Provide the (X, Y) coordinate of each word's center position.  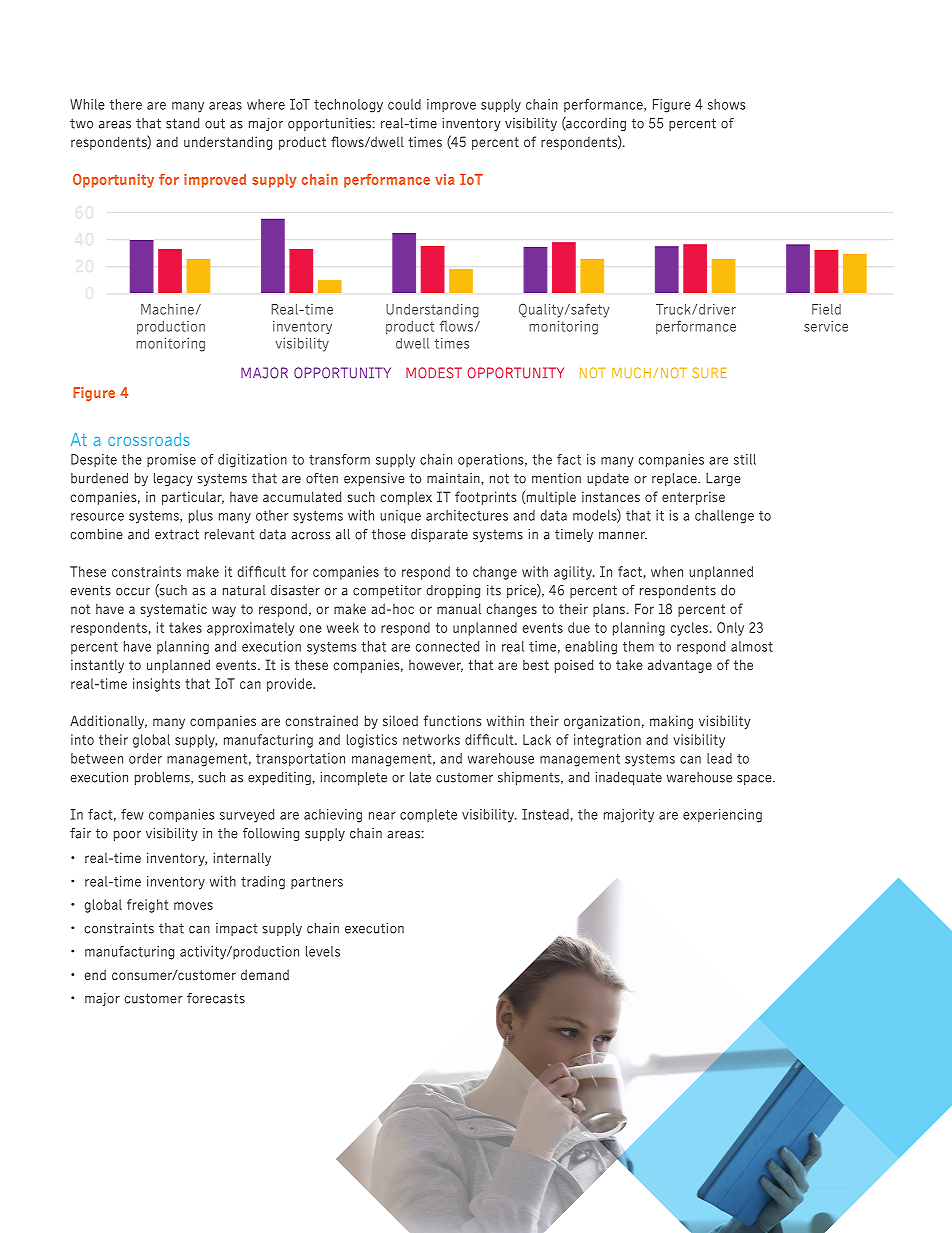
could (404, 104)
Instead (545, 814)
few (132, 814)
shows (726, 104)
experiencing (722, 816)
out (215, 123)
